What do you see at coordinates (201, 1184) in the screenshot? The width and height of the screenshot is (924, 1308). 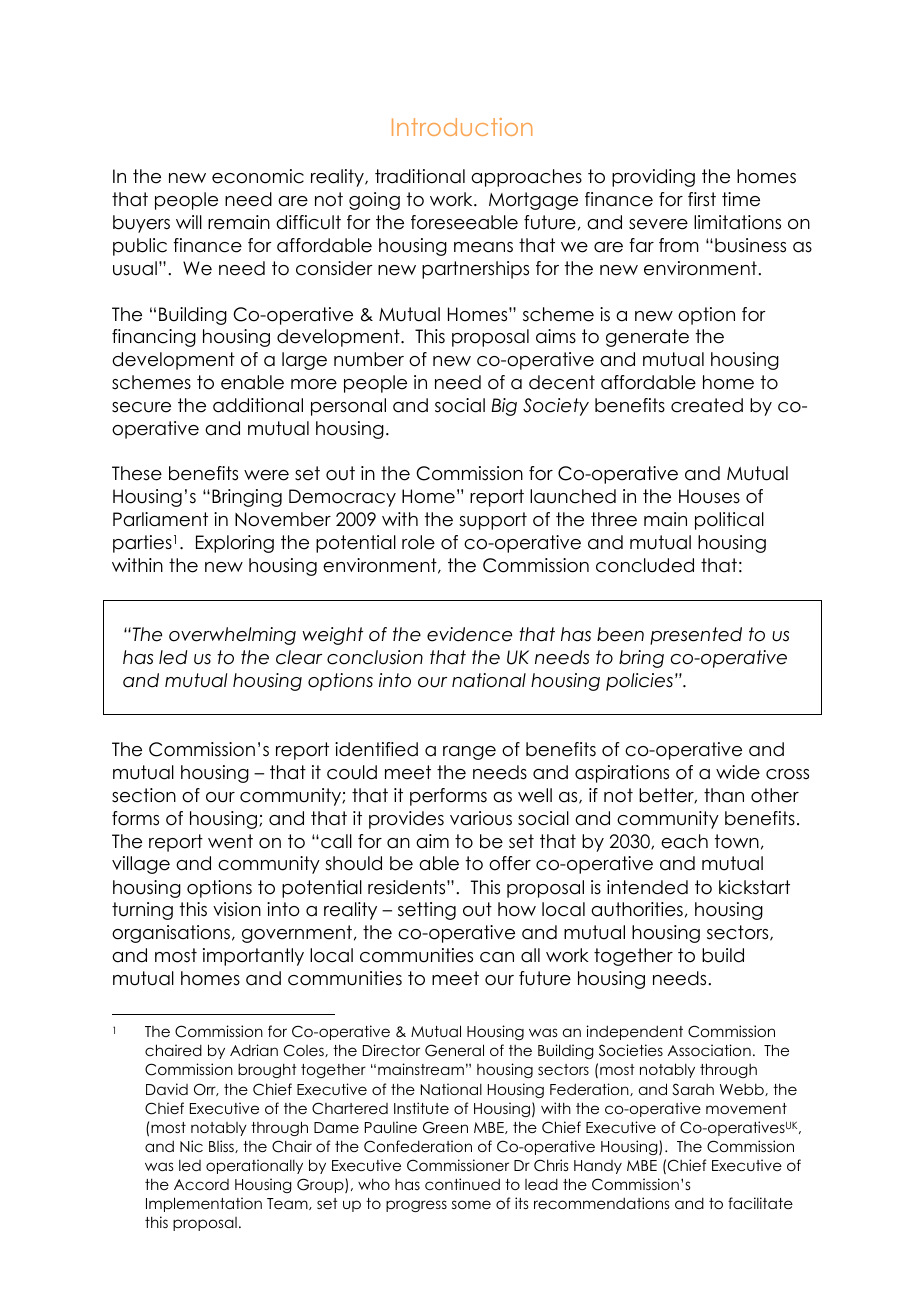 I see `Accord` at bounding box center [201, 1184].
